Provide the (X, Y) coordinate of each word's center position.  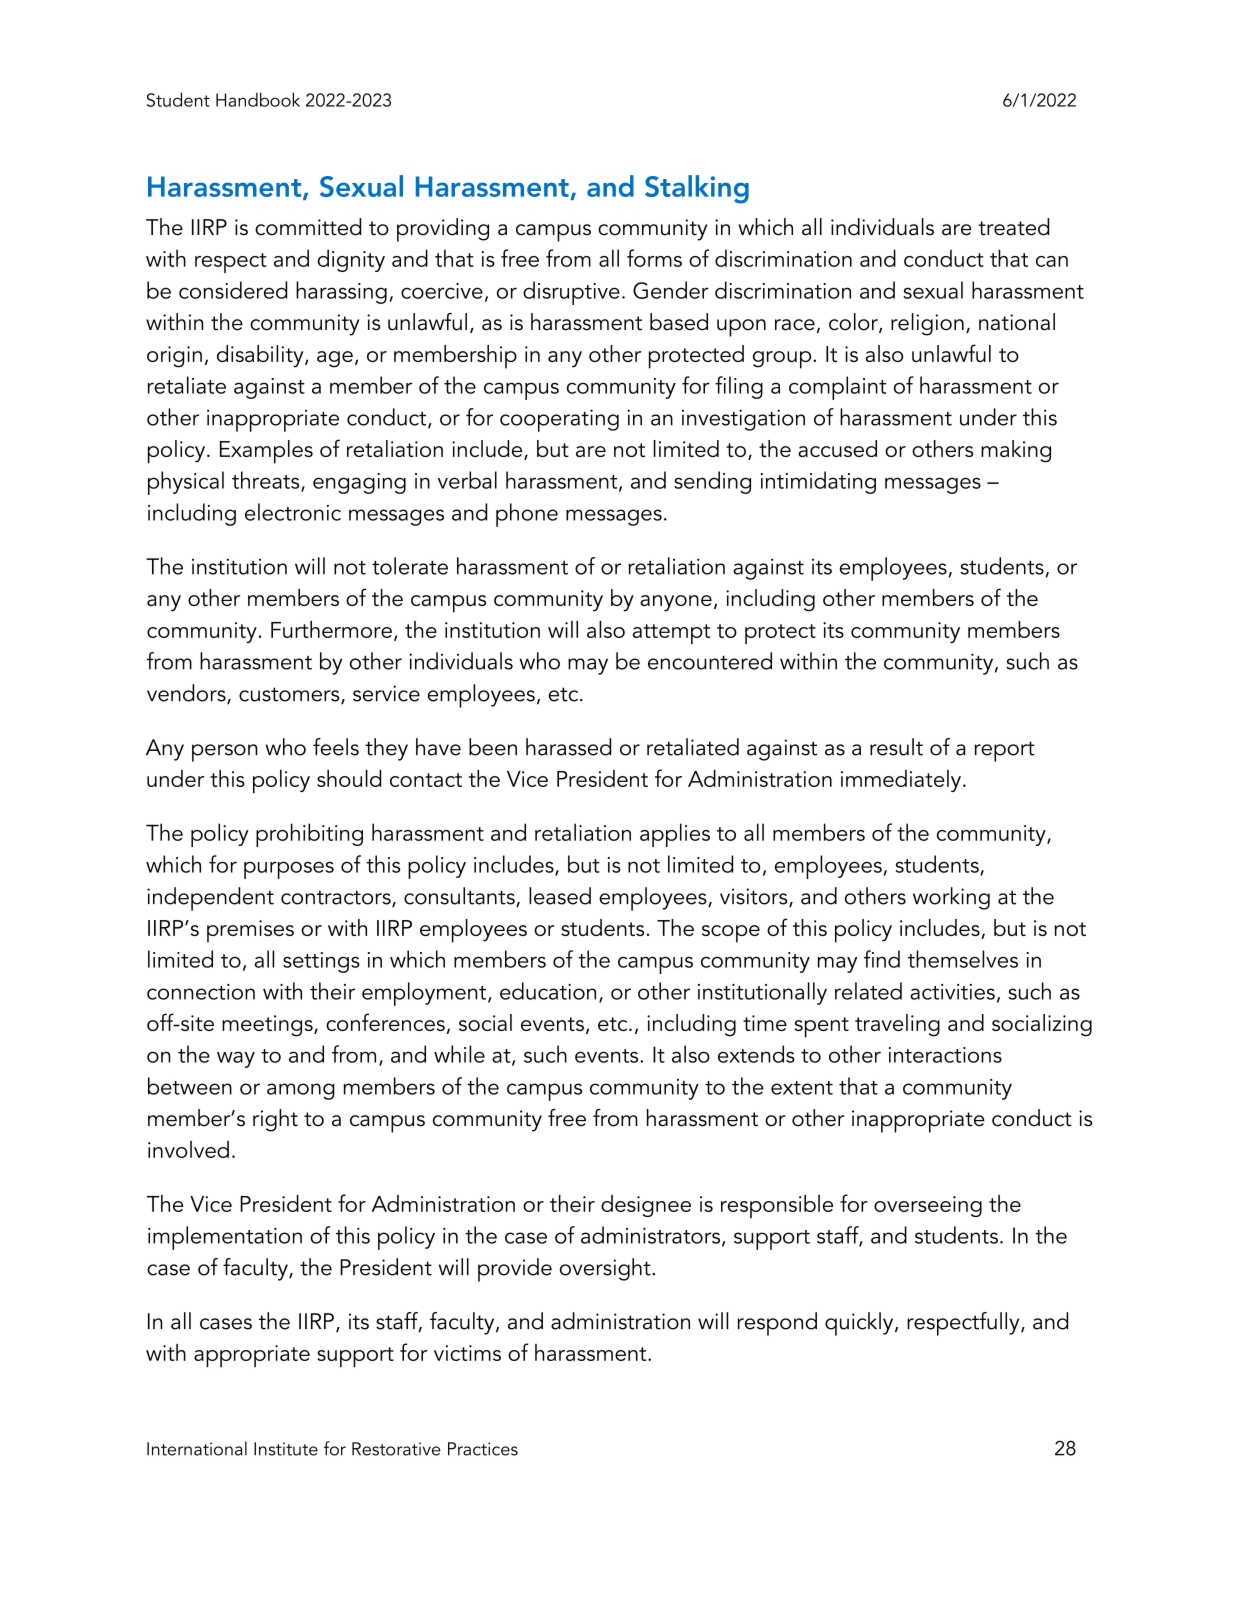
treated (1013, 227)
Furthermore (331, 629)
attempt (671, 634)
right (275, 1120)
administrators (652, 1236)
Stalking (697, 189)
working (951, 898)
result (896, 747)
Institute (286, 1449)
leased (560, 896)
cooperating (559, 420)
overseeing (928, 1206)
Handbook (258, 99)
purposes (289, 870)
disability (261, 356)
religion (927, 324)
